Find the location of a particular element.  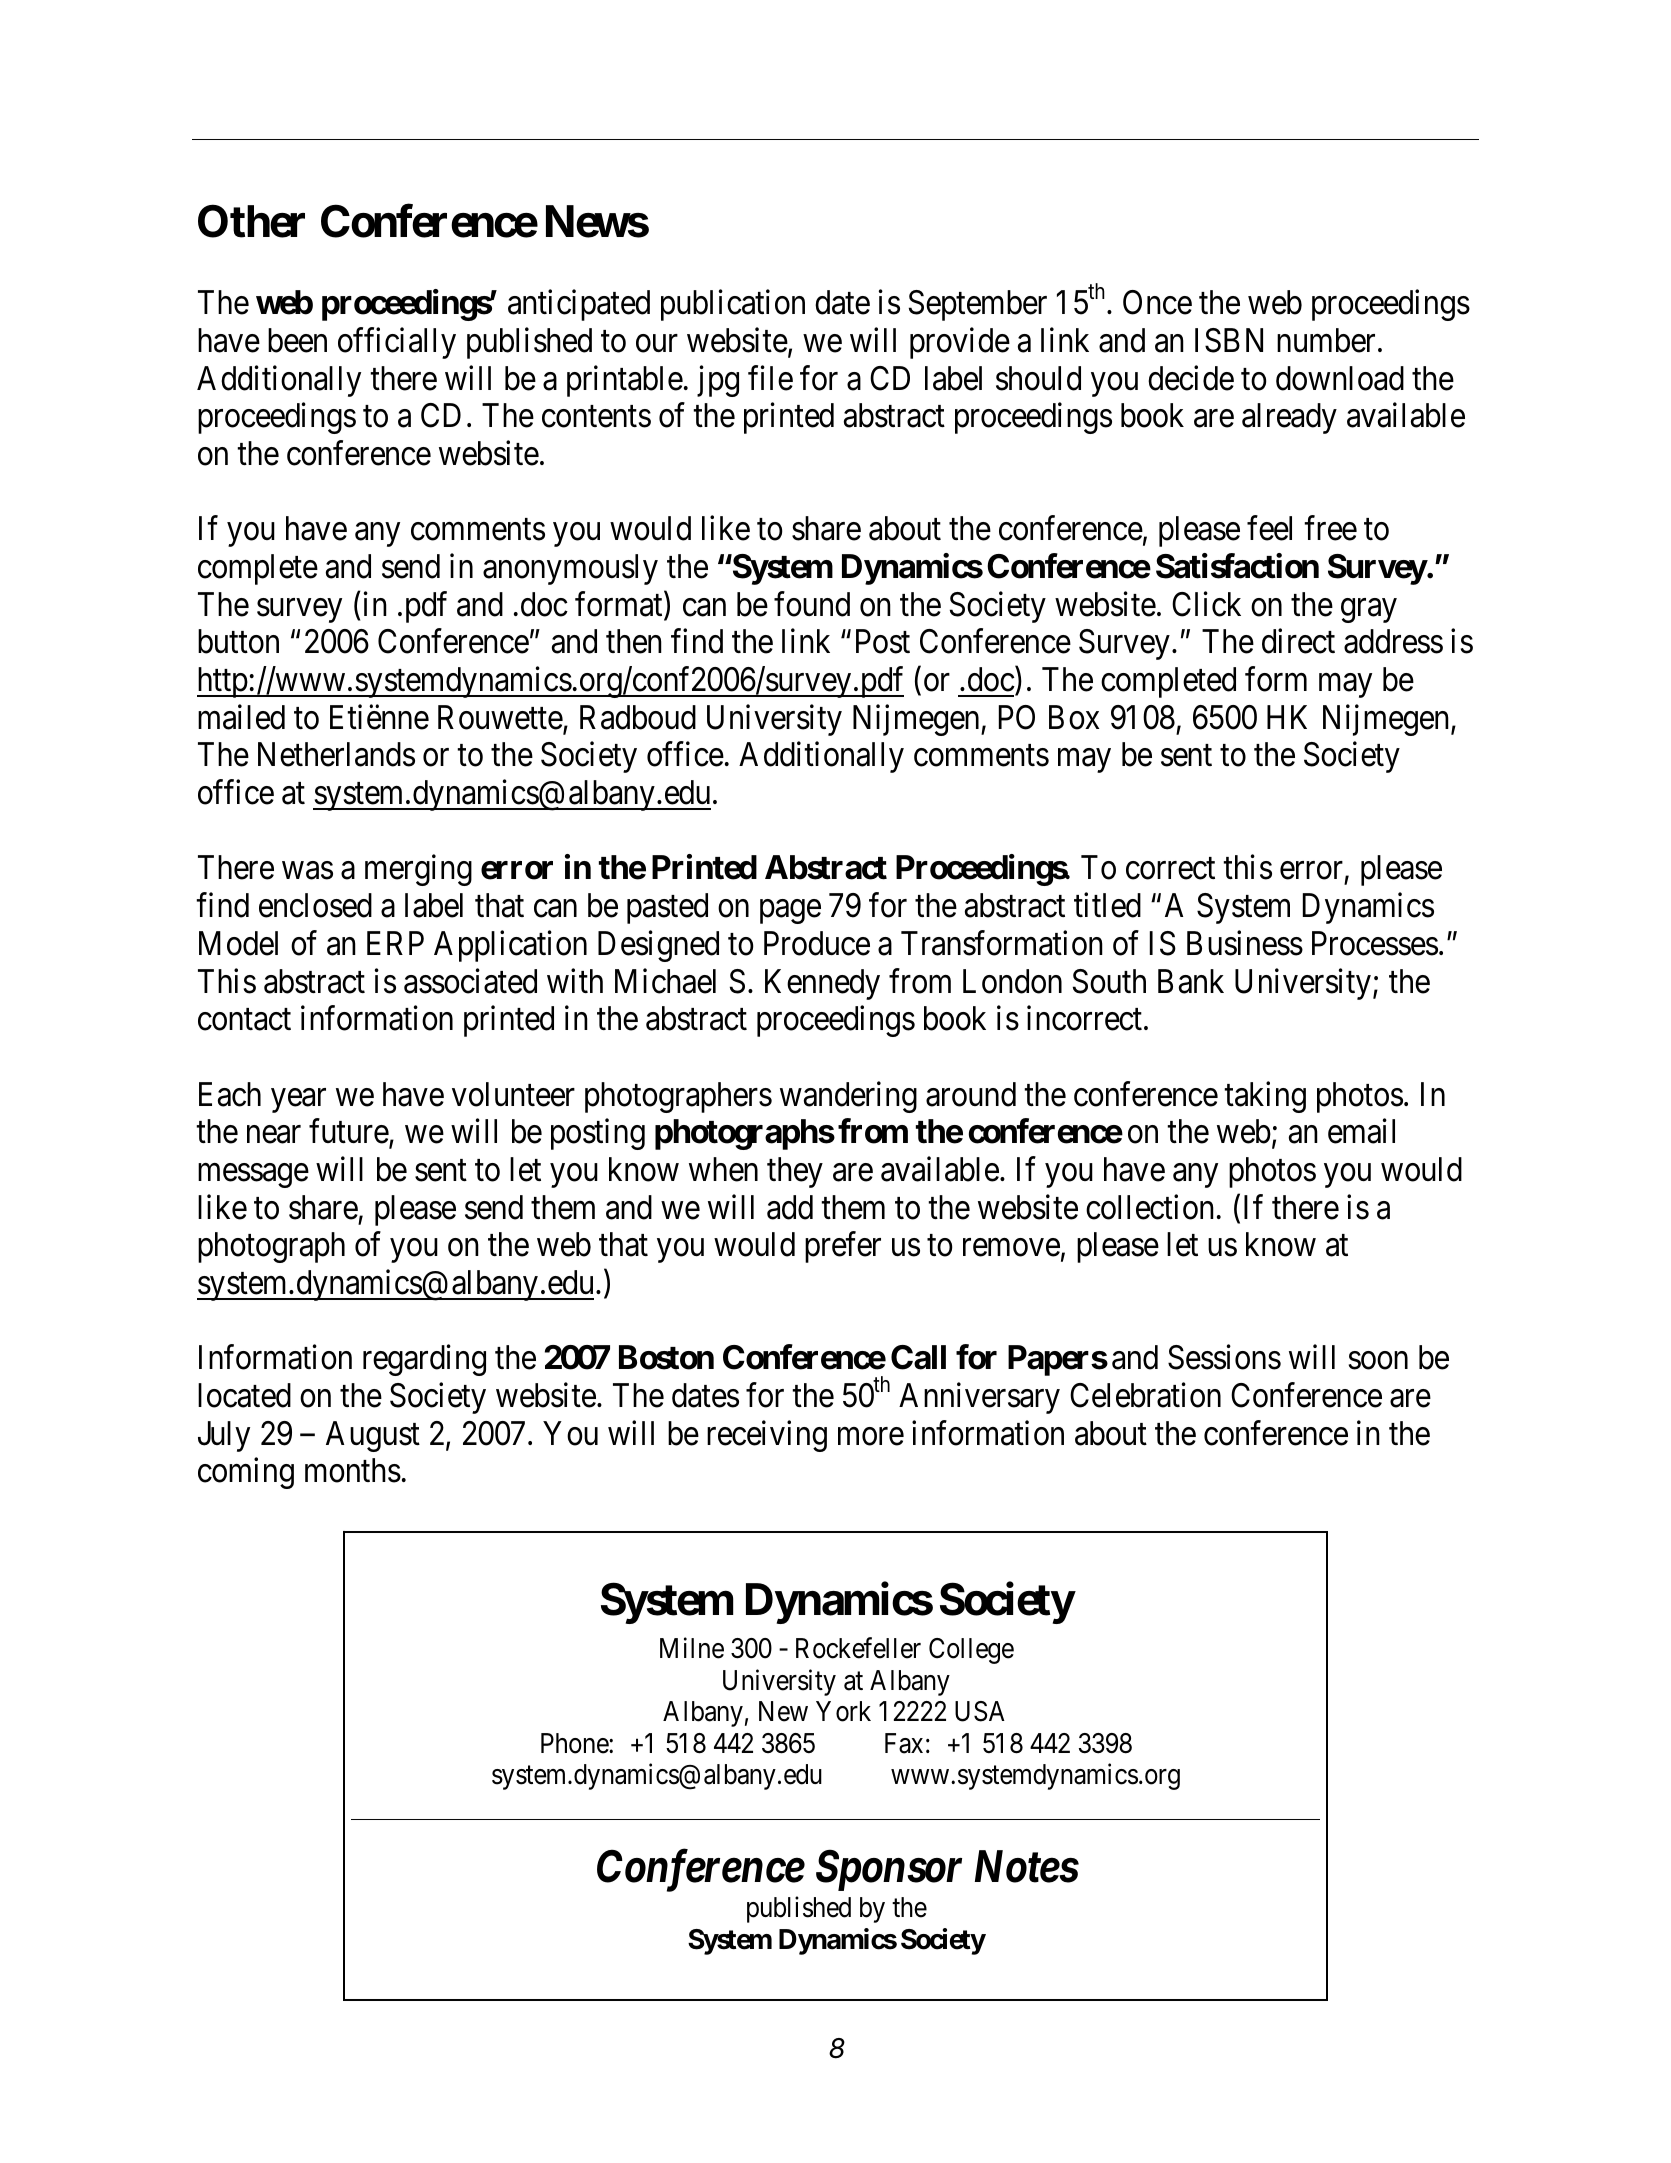

officially is located at coordinates (397, 343).
